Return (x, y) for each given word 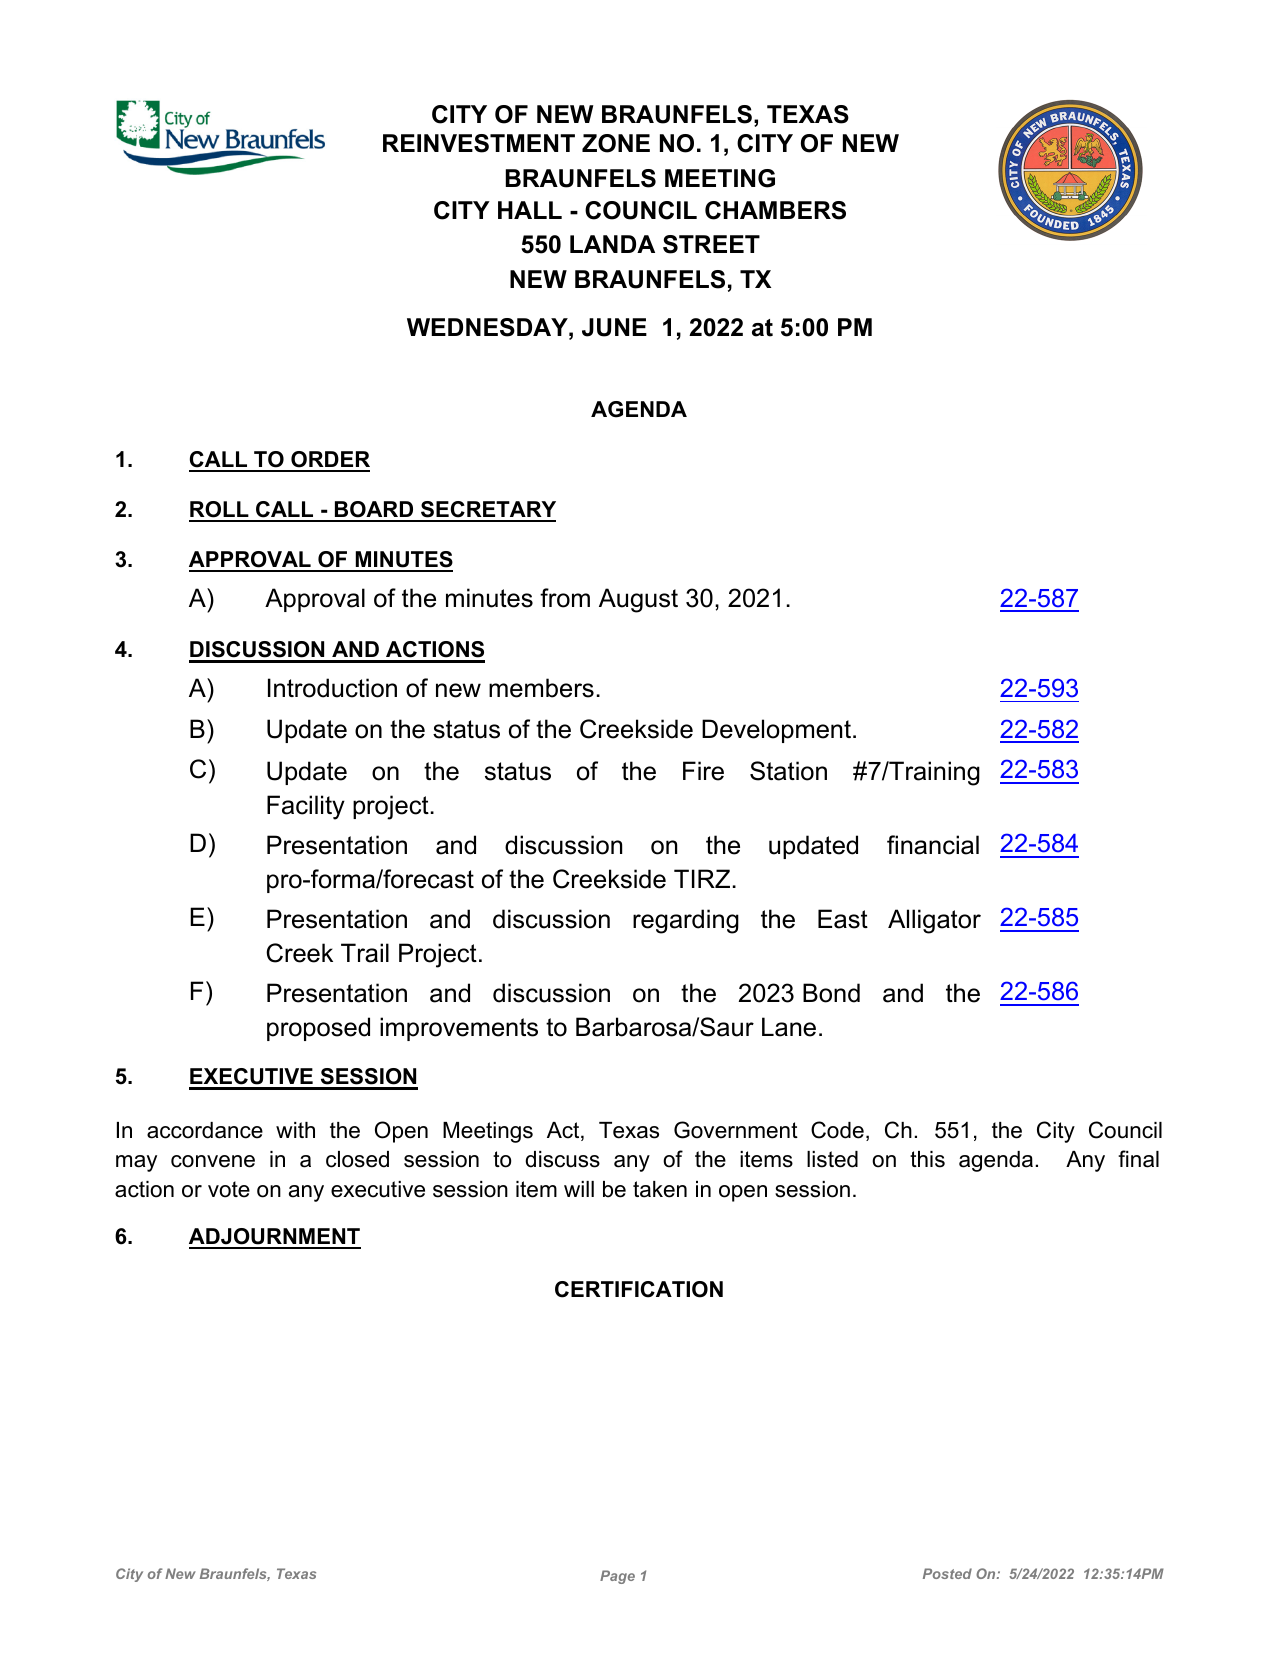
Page (617, 1577)
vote (229, 1189)
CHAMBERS (775, 210)
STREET (711, 244)
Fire (703, 771)
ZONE (616, 143)
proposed (318, 1029)
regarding (686, 921)
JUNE (614, 327)
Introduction (332, 688)
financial (933, 845)
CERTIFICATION (639, 1289)
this (927, 1159)
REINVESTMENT (479, 143)
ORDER (329, 461)
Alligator (934, 921)
